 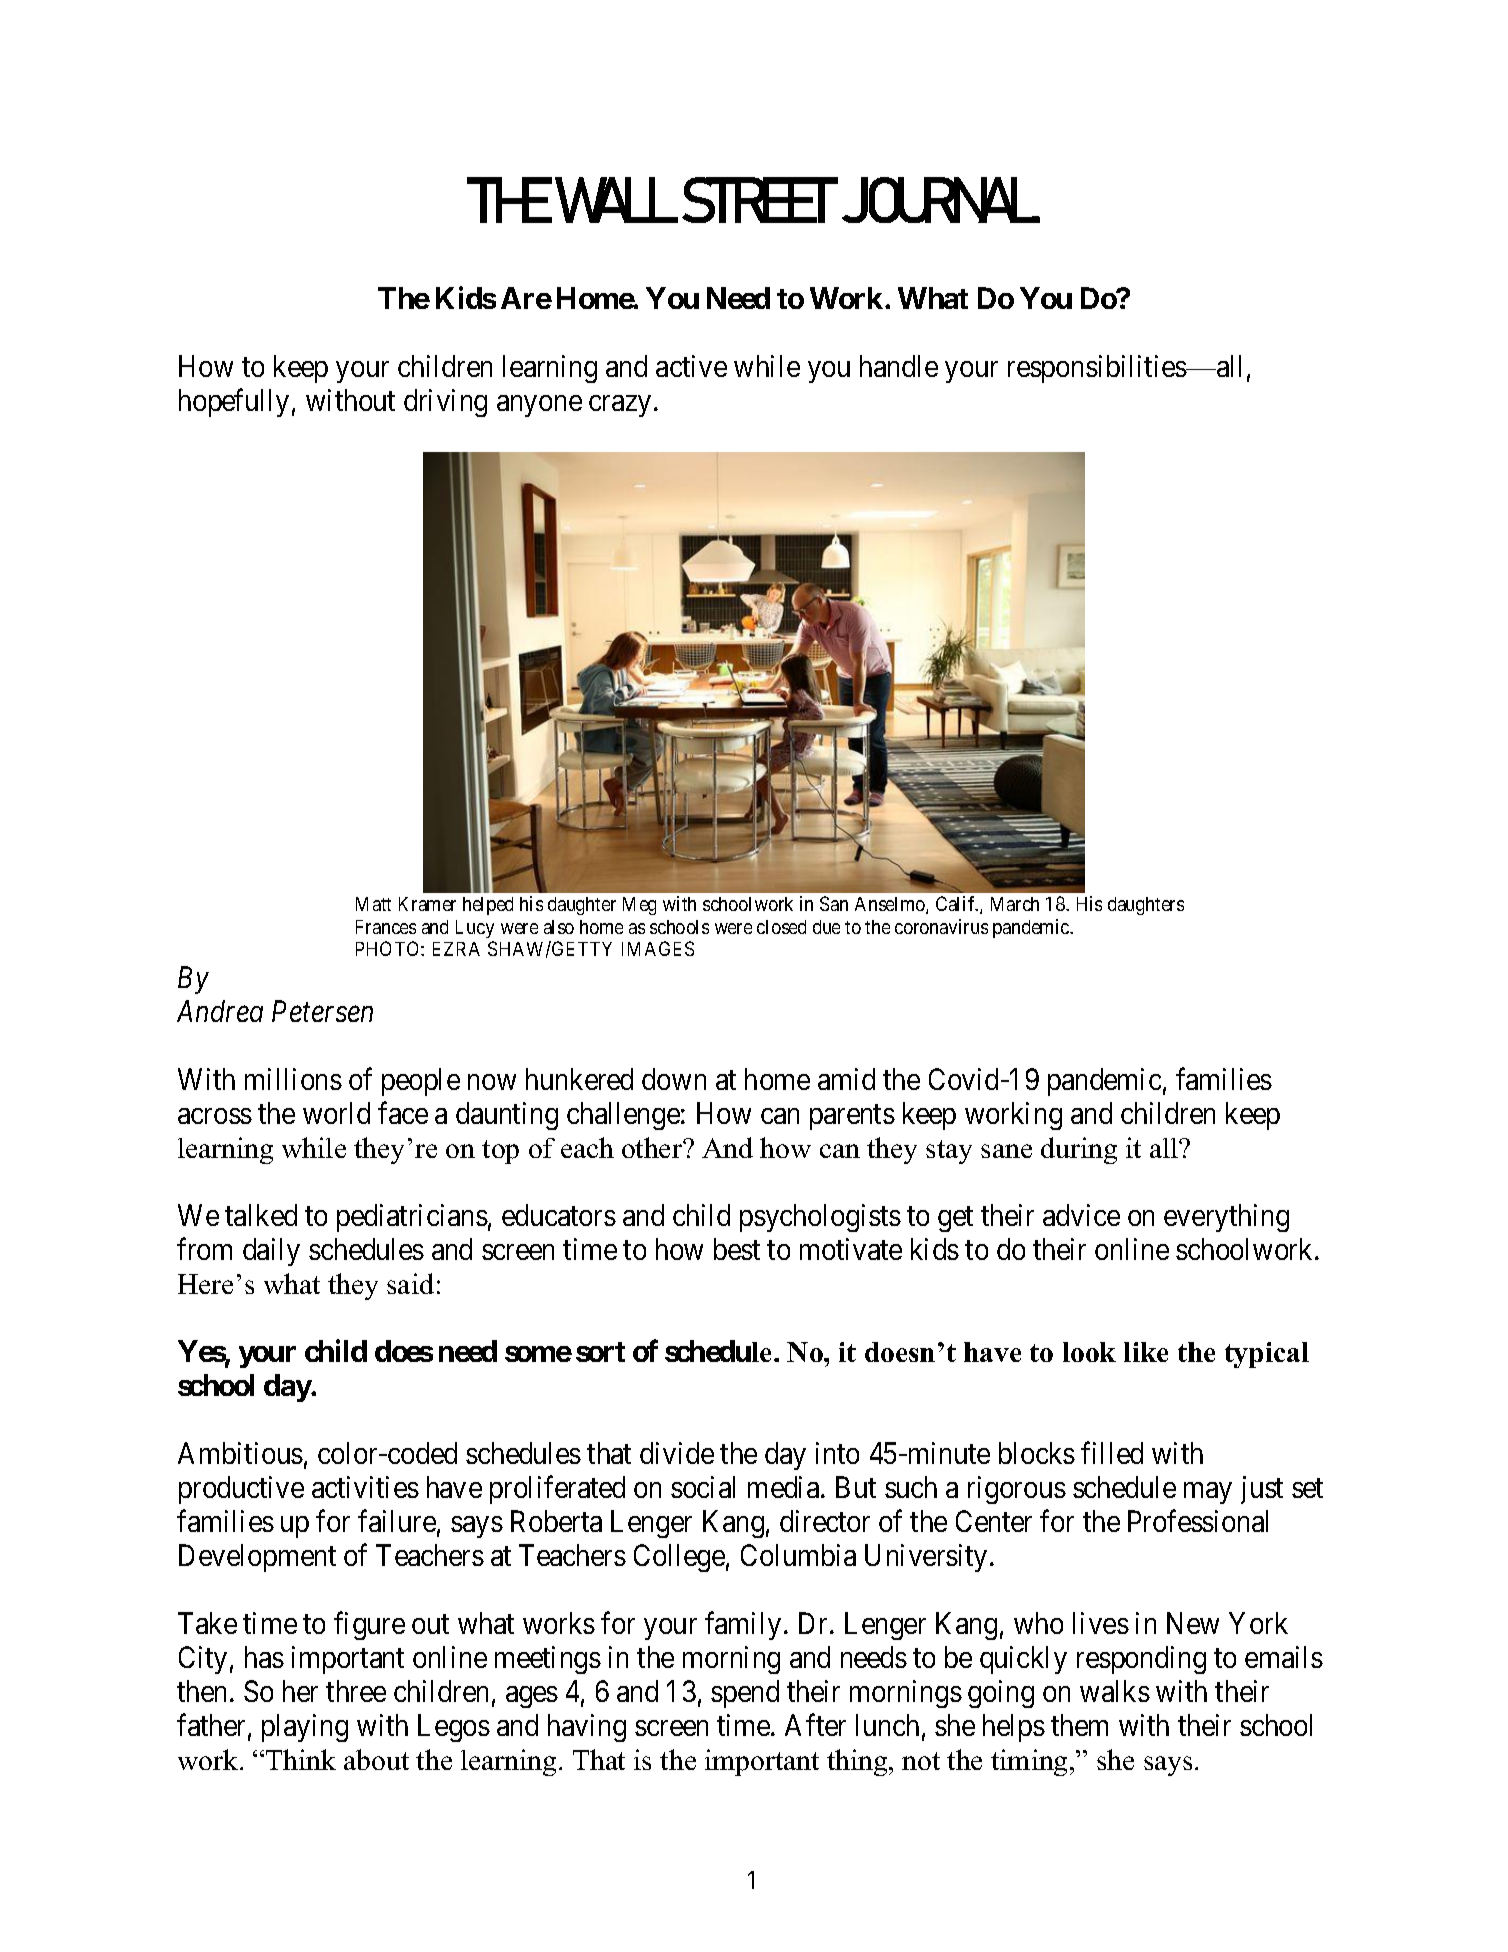 What do you see at coordinates (760, 200) in the screenshot?
I see `STREET` at bounding box center [760, 200].
